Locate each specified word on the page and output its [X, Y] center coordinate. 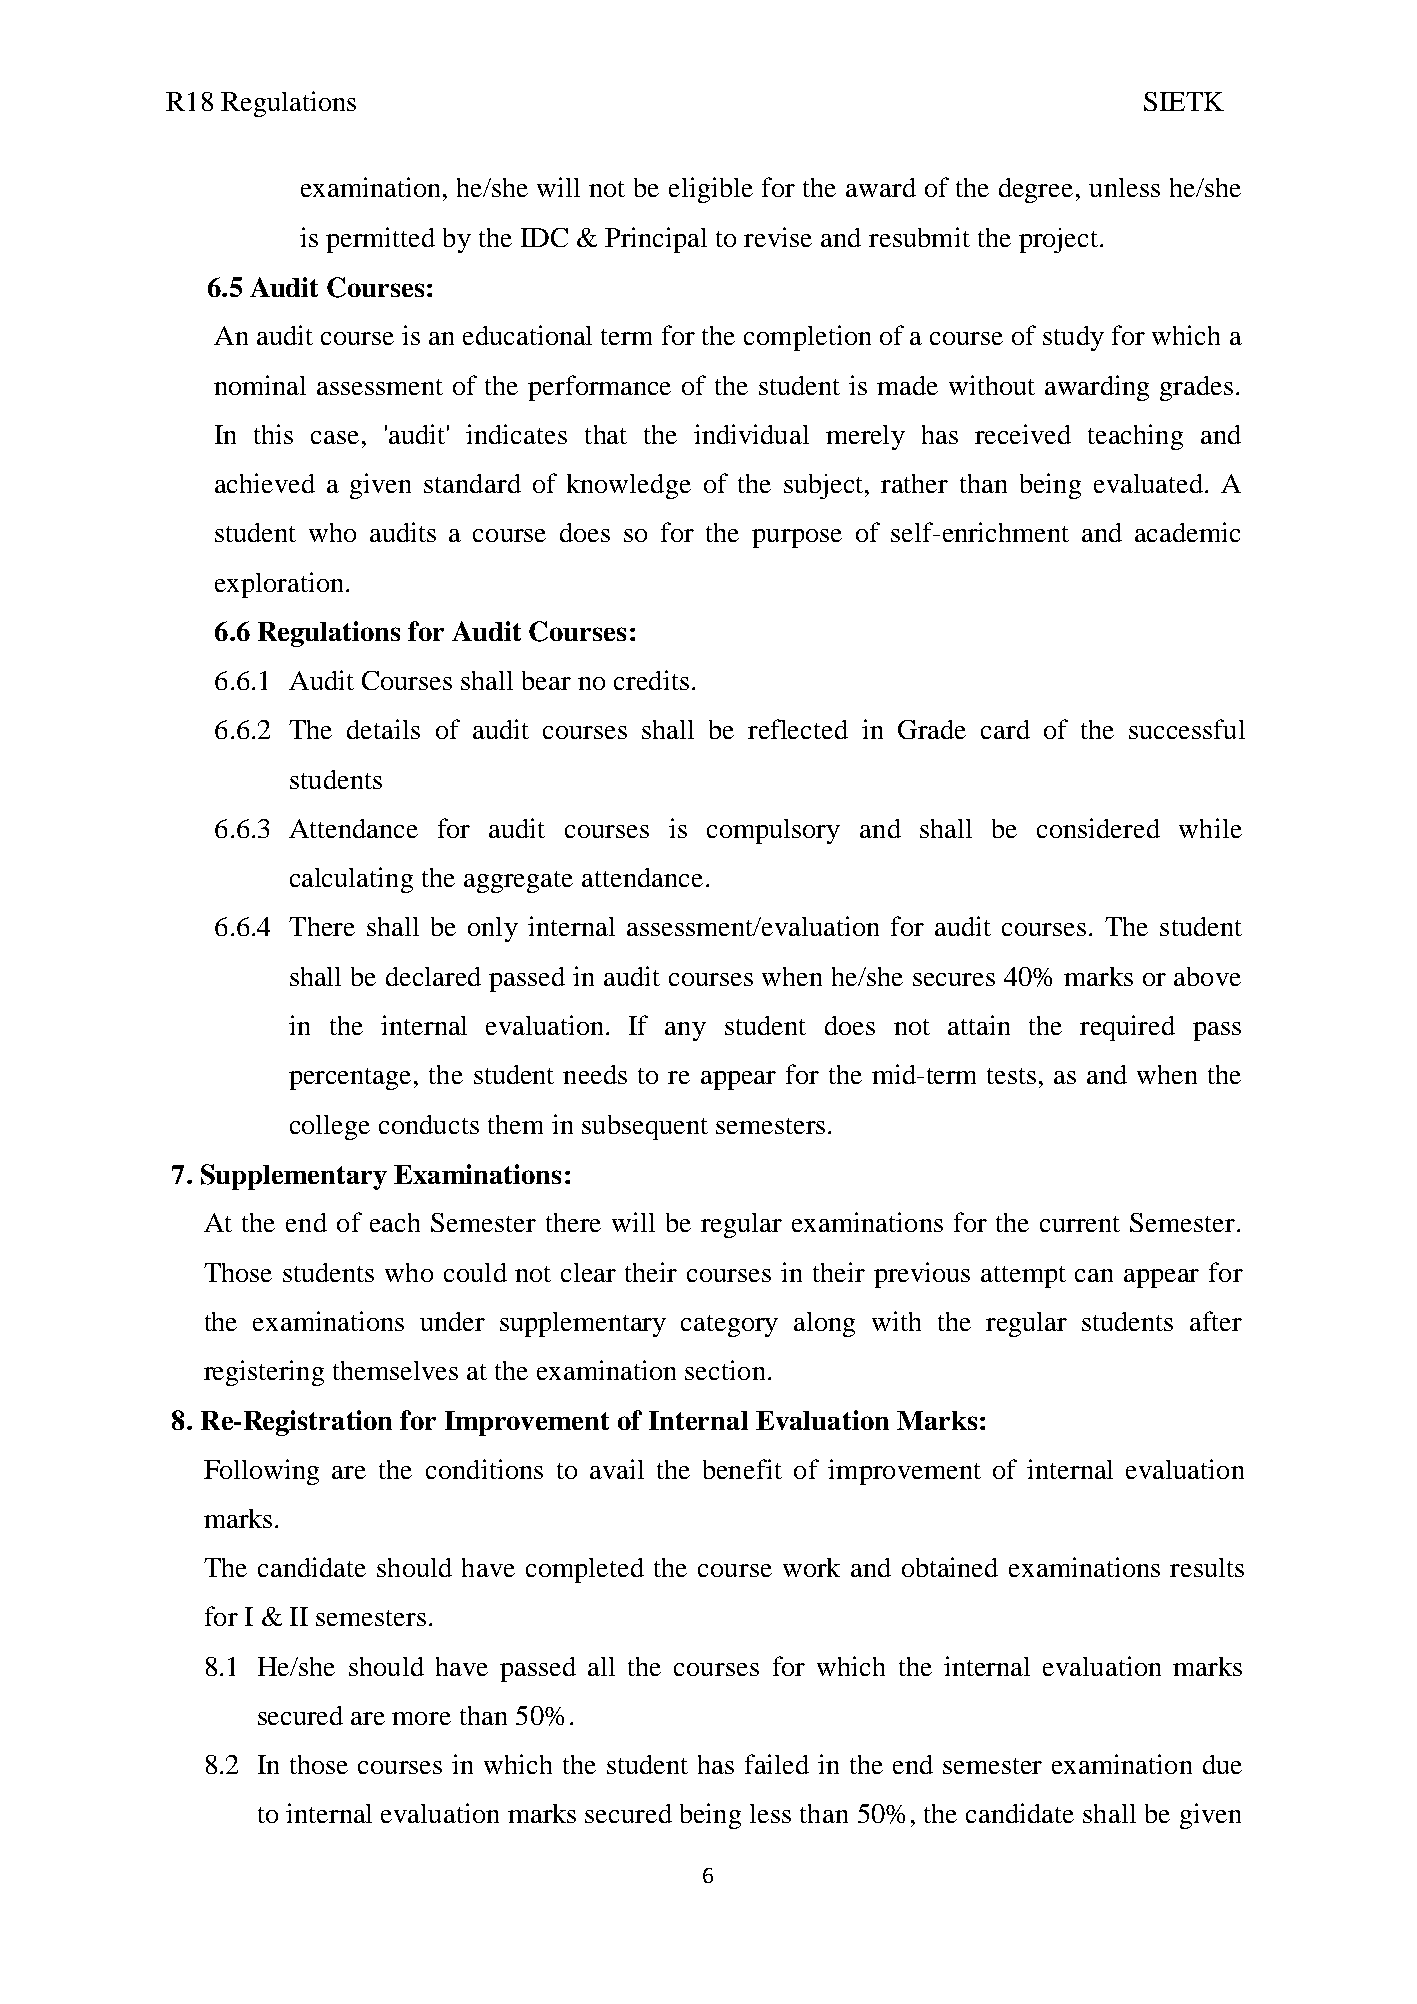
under [452, 1321]
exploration [281, 585]
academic [1187, 532]
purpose [797, 538]
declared [433, 976]
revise [778, 237]
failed [777, 1764]
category [729, 1326]
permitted [380, 240]
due [1222, 1764]
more [421, 1718]
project [1058, 240]
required [1127, 1028]
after [1216, 1321]
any [685, 1031]
